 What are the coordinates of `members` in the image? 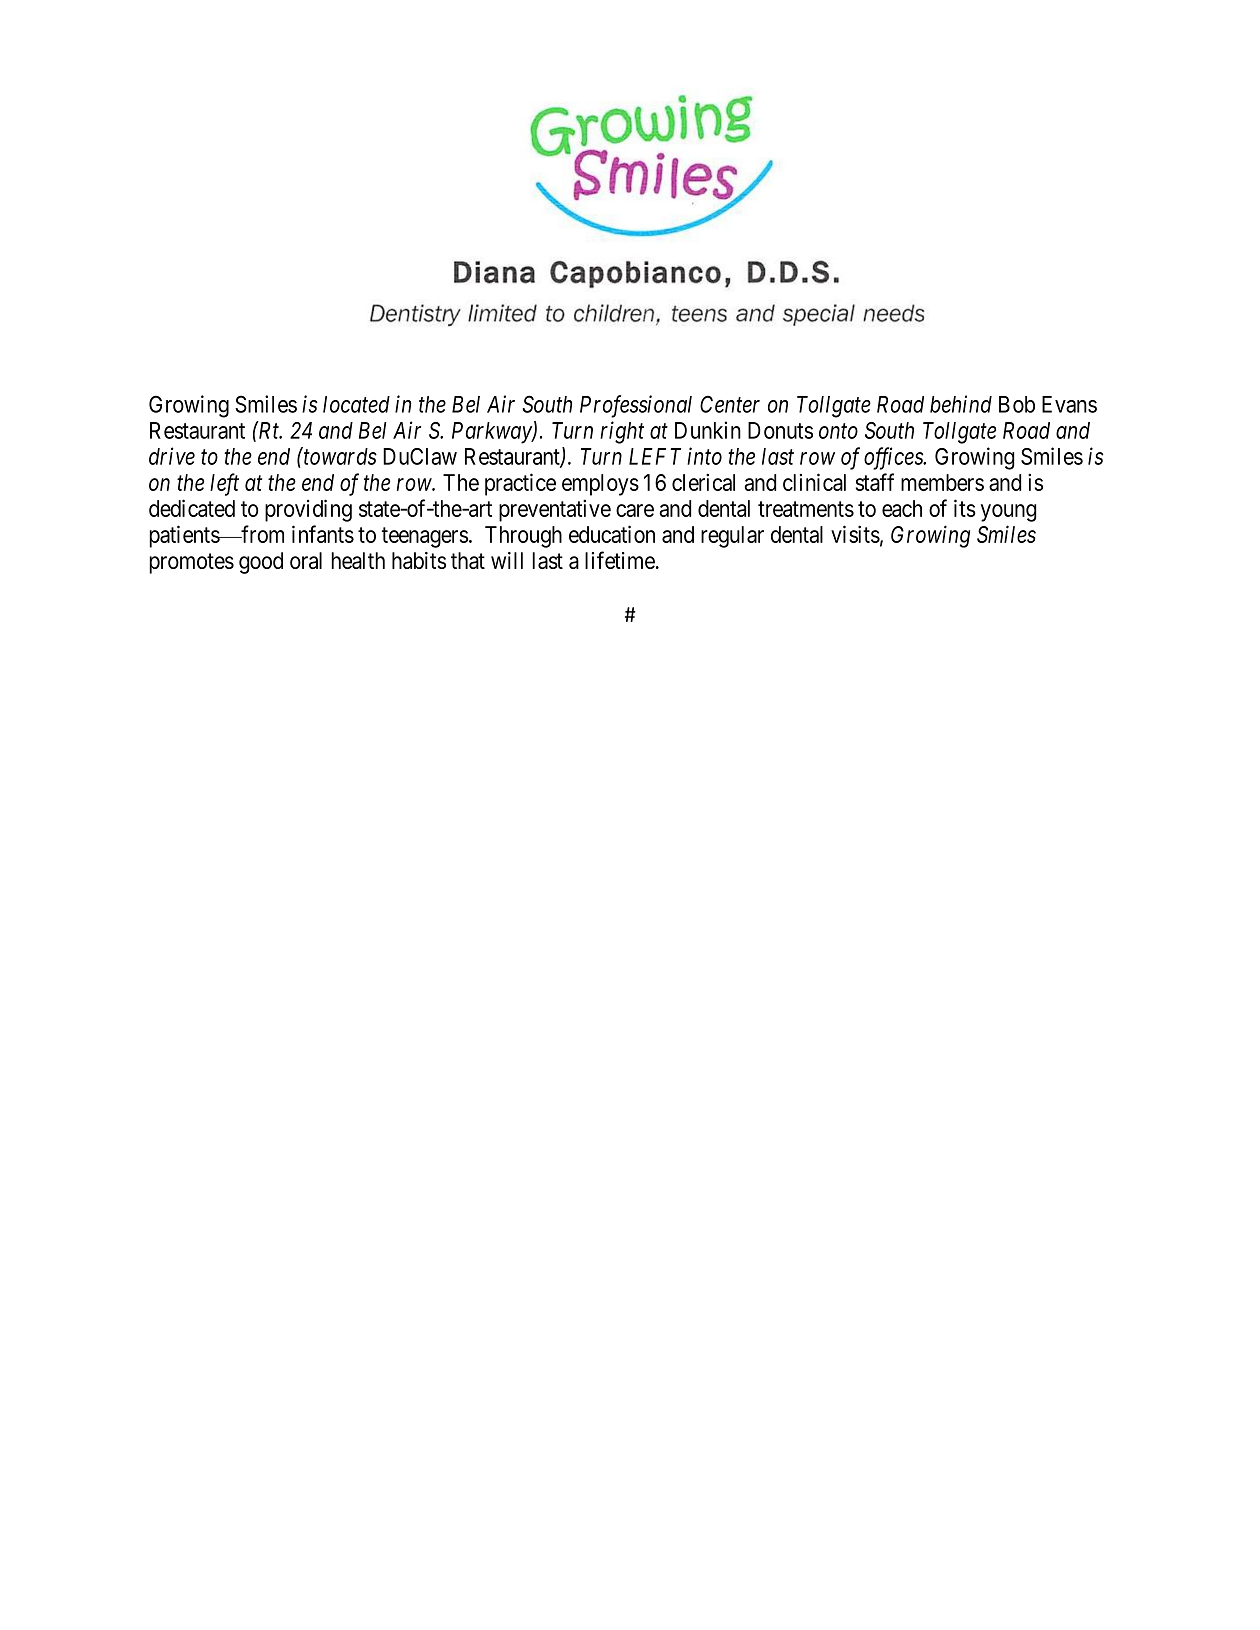 It's located at (942, 482).
